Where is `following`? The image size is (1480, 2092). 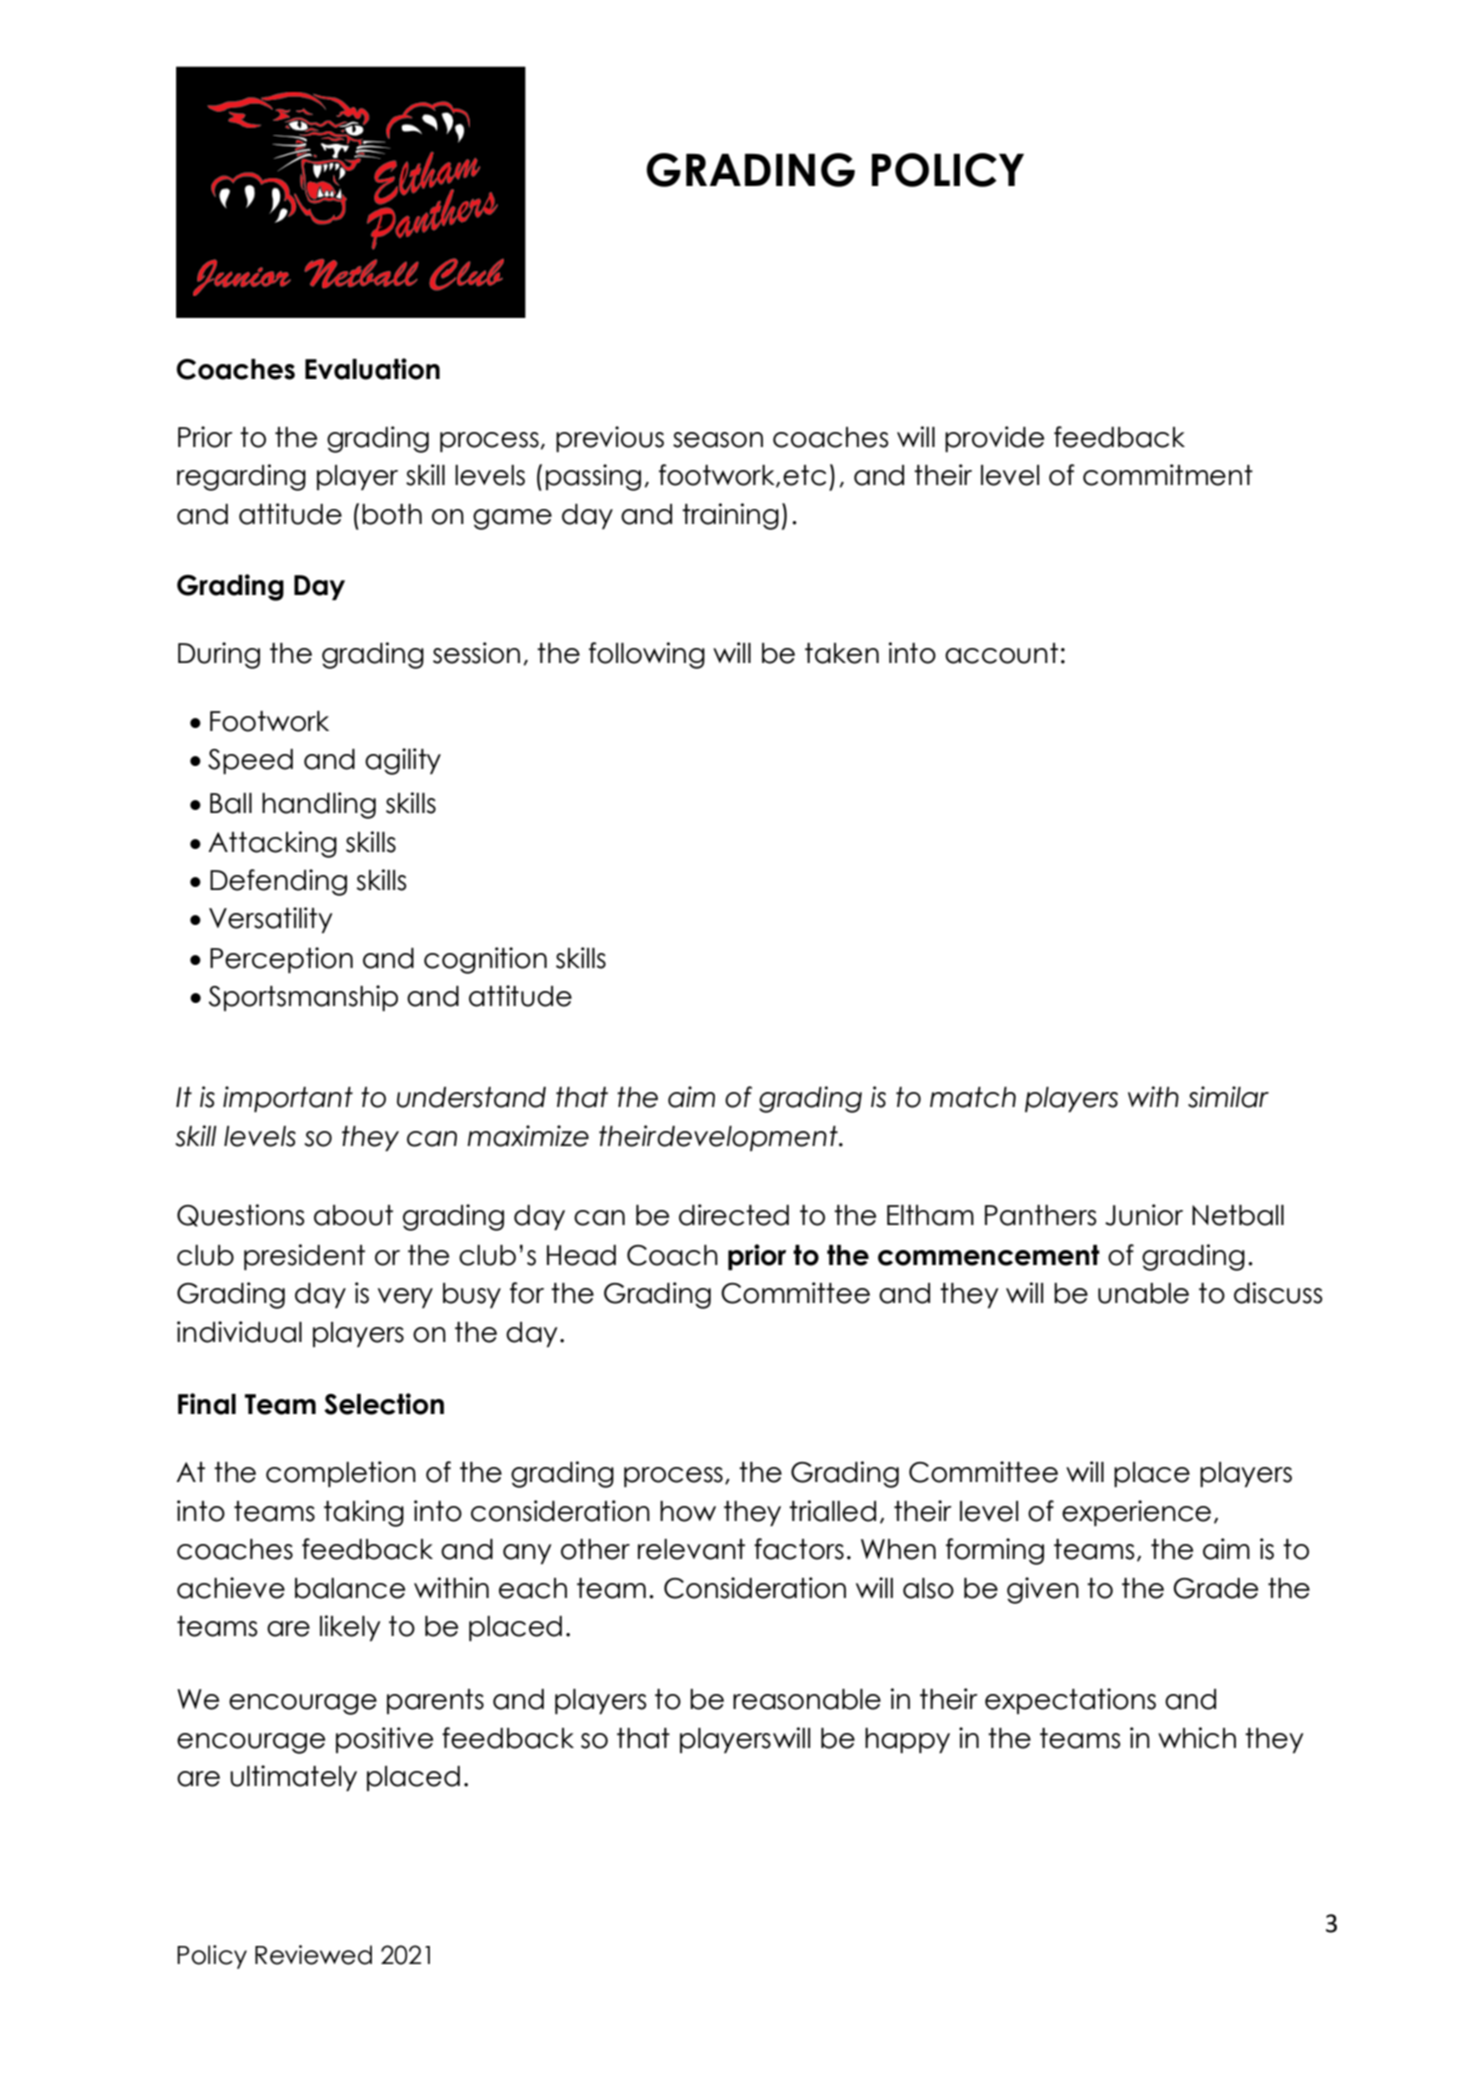 following is located at coordinates (647, 655).
